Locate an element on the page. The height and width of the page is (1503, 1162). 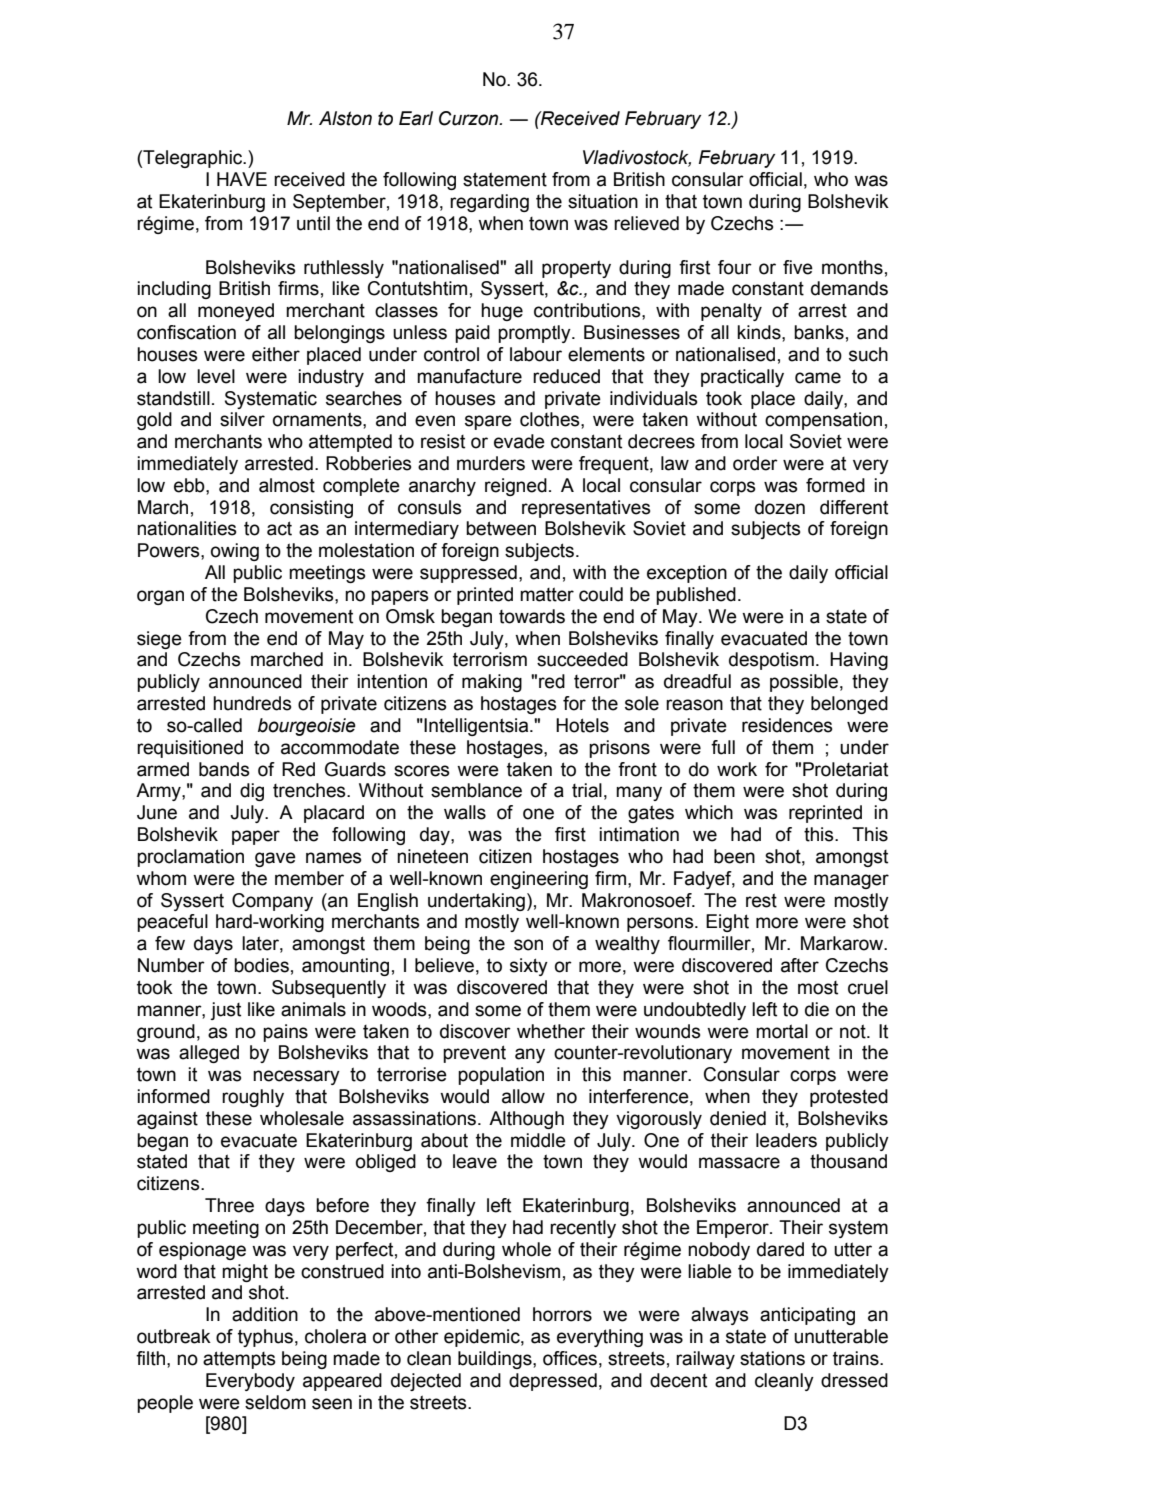
attempts is located at coordinates (239, 1360).
